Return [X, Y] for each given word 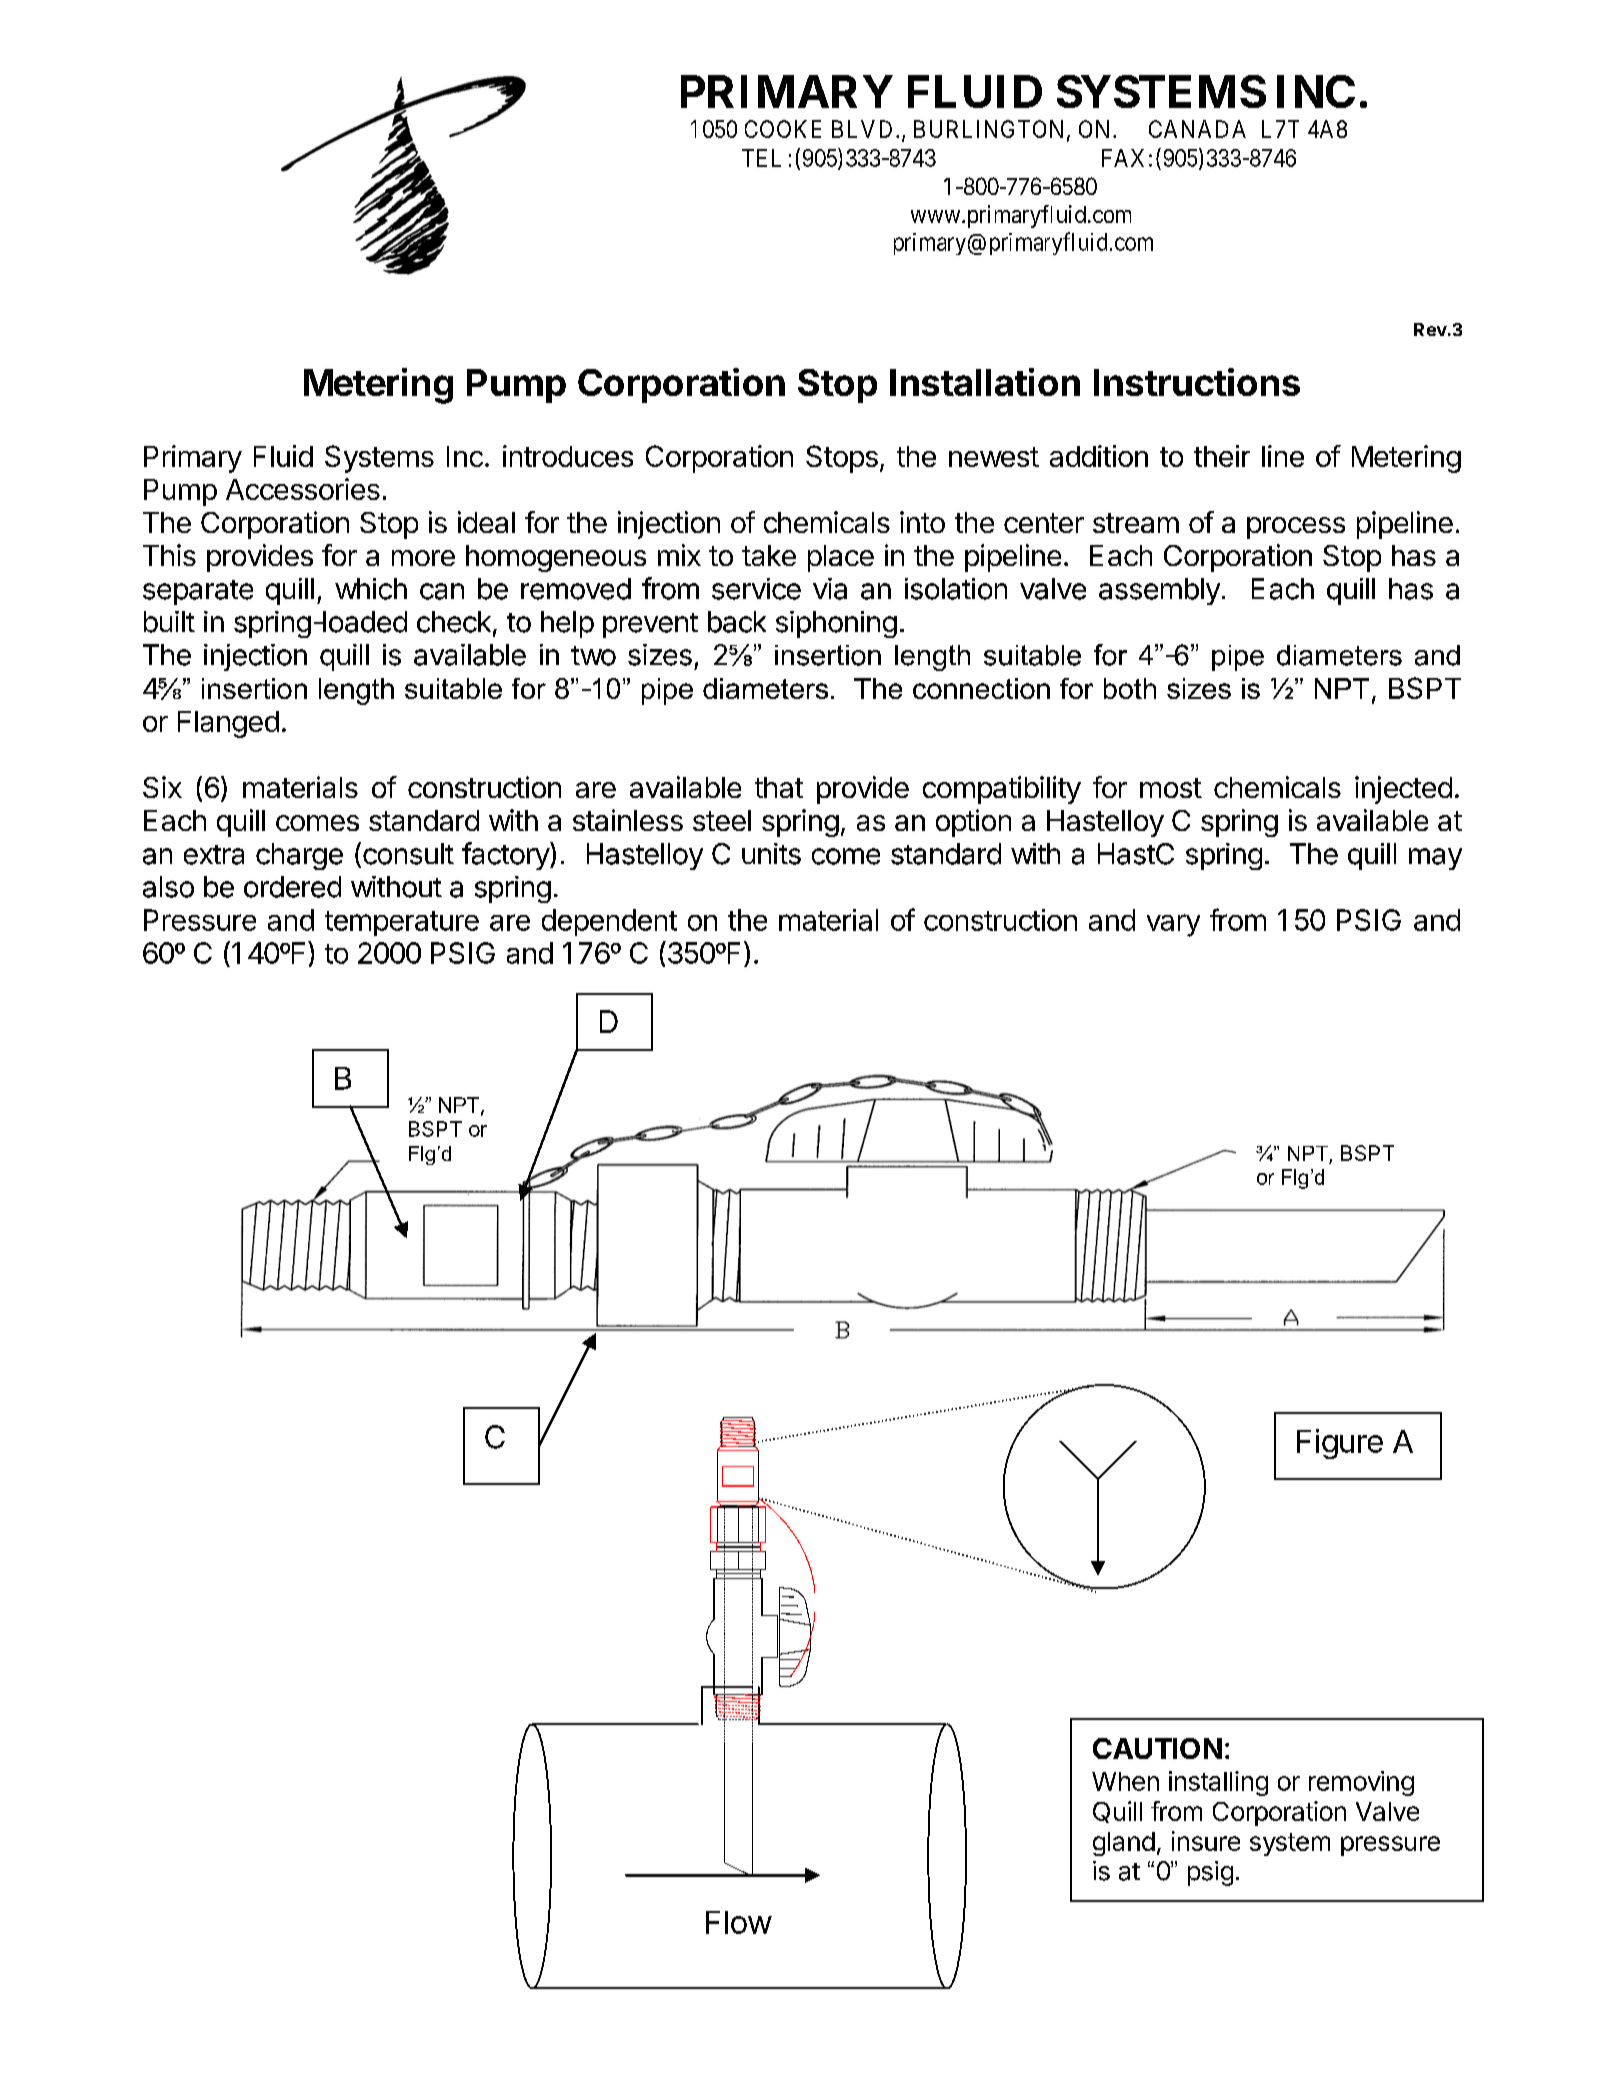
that [779, 787]
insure [1206, 1841]
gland [1124, 1844]
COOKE [783, 129]
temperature [402, 923]
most [1171, 788]
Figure [1340, 1444]
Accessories [303, 489]
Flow [739, 1922]
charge [299, 856]
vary [1173, 925]
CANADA [1197, 129]
